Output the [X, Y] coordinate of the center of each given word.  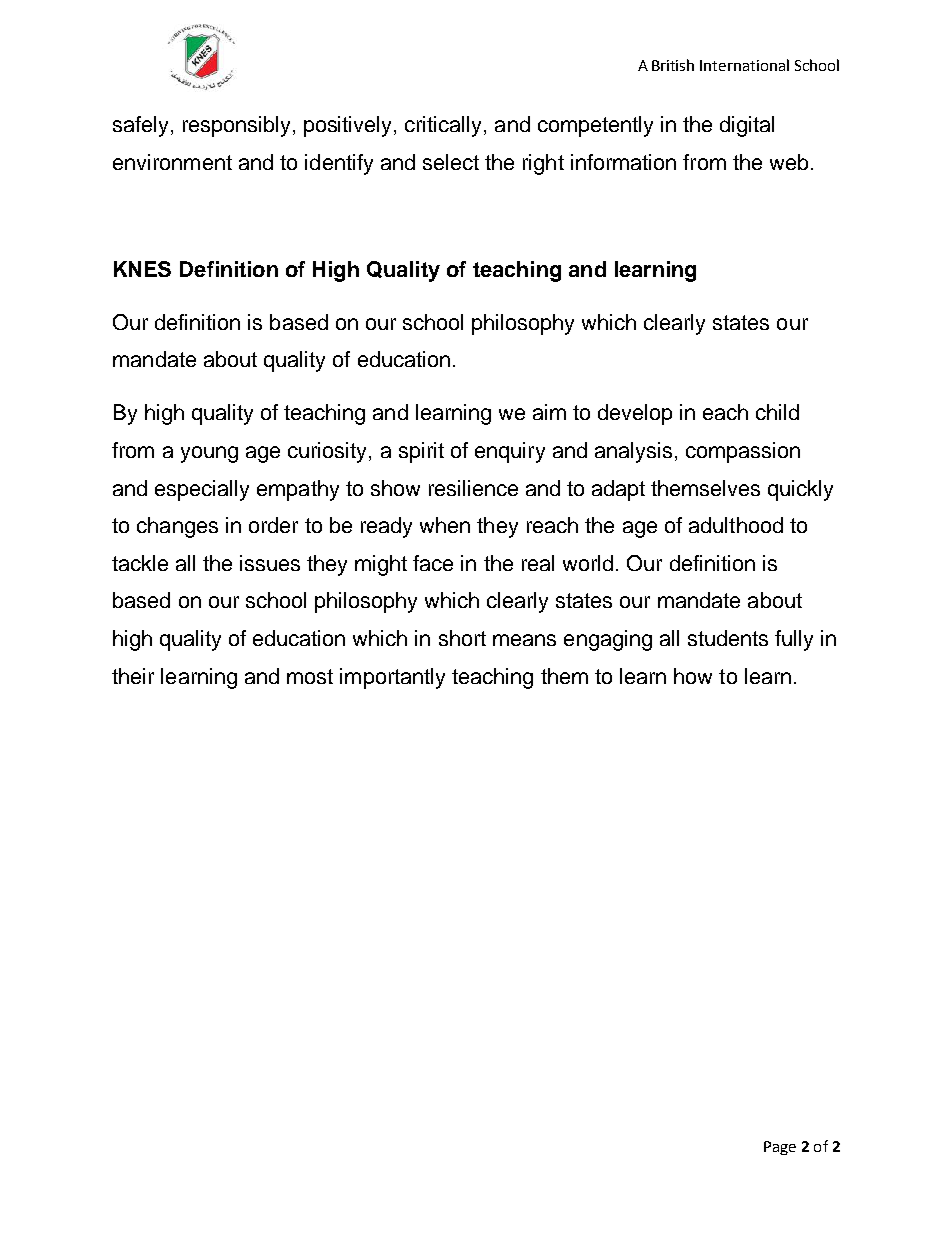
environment [172, 162]
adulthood [736, 525]
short [462, 638]
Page [780, 1148]
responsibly [236, 126]
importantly [392, 678]
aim [549, 412]
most [310, 676]
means [524, 640]
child [777, 412]
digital [747, 126]
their [133, 676]
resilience [473, 488]
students [728, 638]
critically [443, 126]
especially [202, 490]
